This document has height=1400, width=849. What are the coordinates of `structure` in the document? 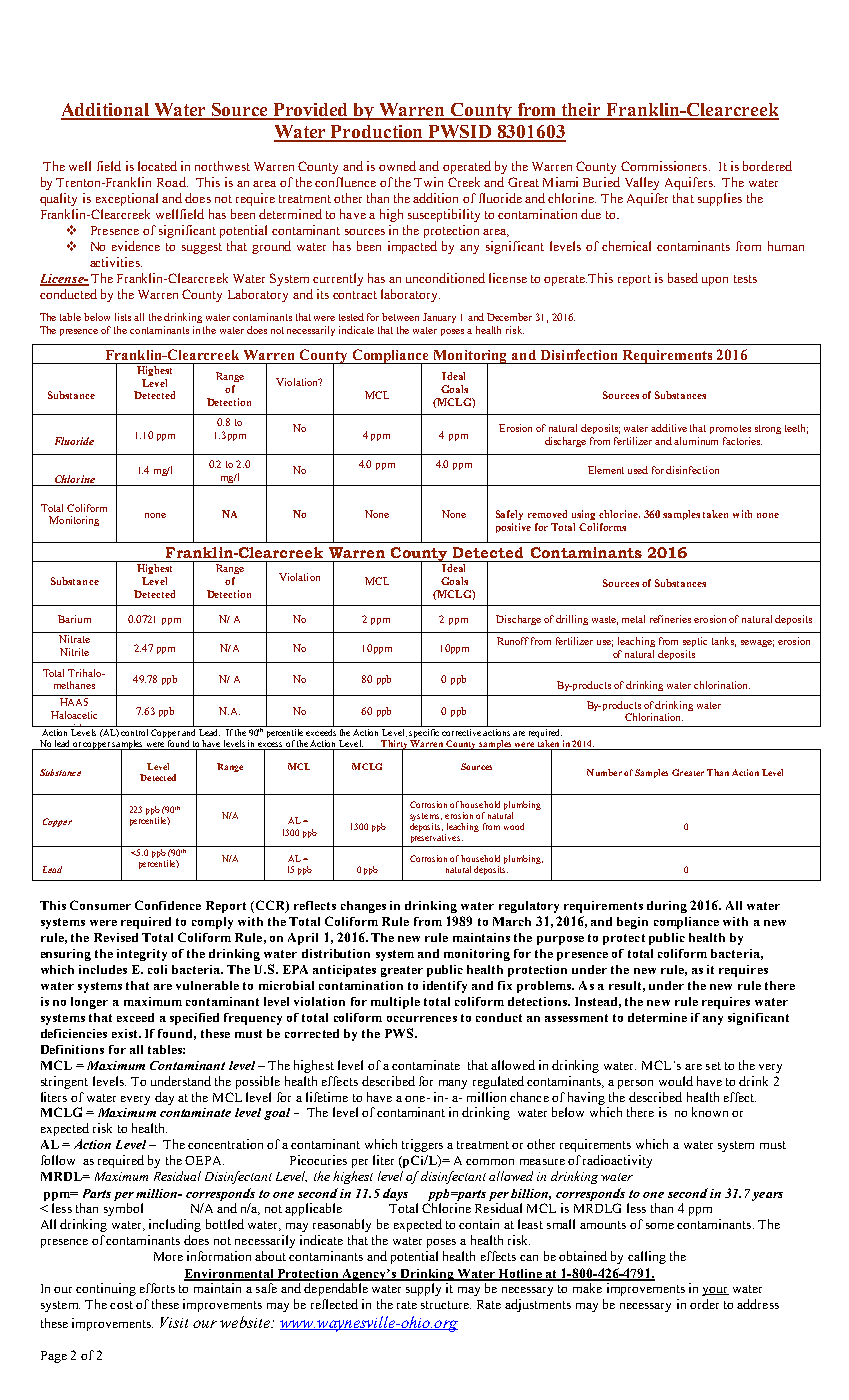 It's located at (446, 1305).
